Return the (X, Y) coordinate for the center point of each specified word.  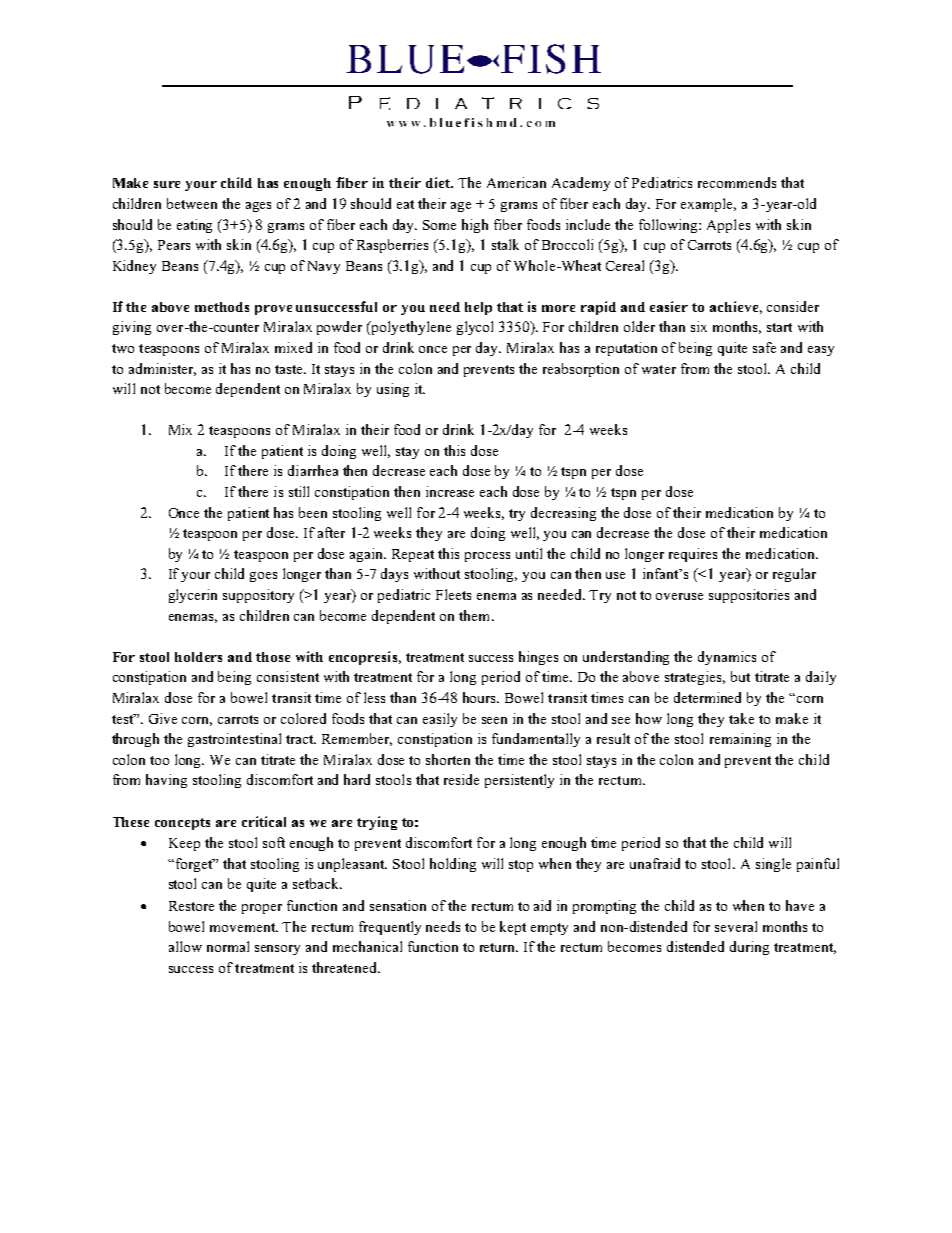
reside (461, 779)
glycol (475, 328)
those (273, 657)
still (299, 491)
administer (162, 369)
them (476, 615)
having (166, 781)
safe (764, 347)
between (192, 203)
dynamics (727, 658)
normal (228, 946)
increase (450, 491)
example (708, 205)
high (475, 226)
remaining (740, 740)
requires (693, 555)
